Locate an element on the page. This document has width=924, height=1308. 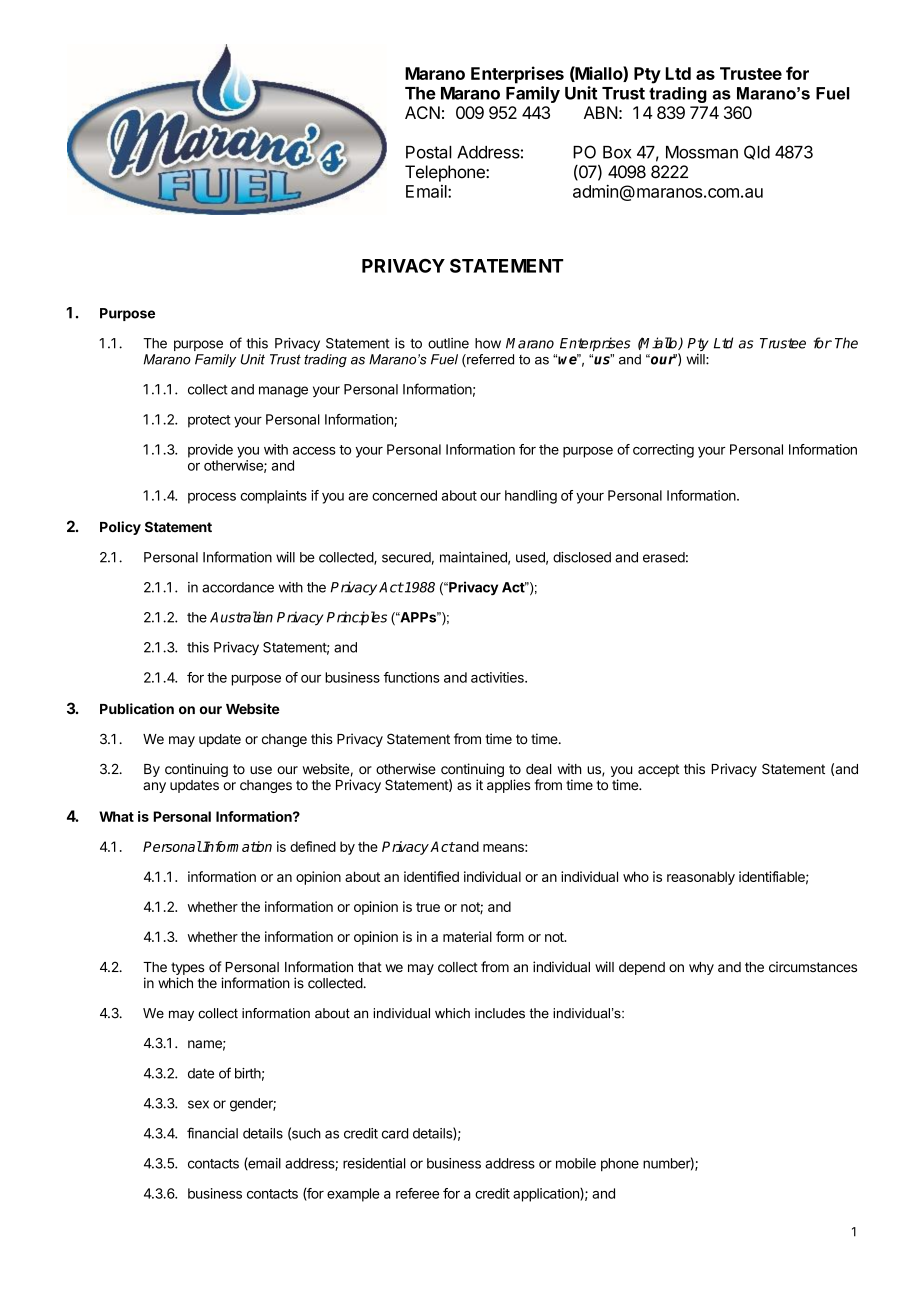
applies is located at coordinates (508, 786).
